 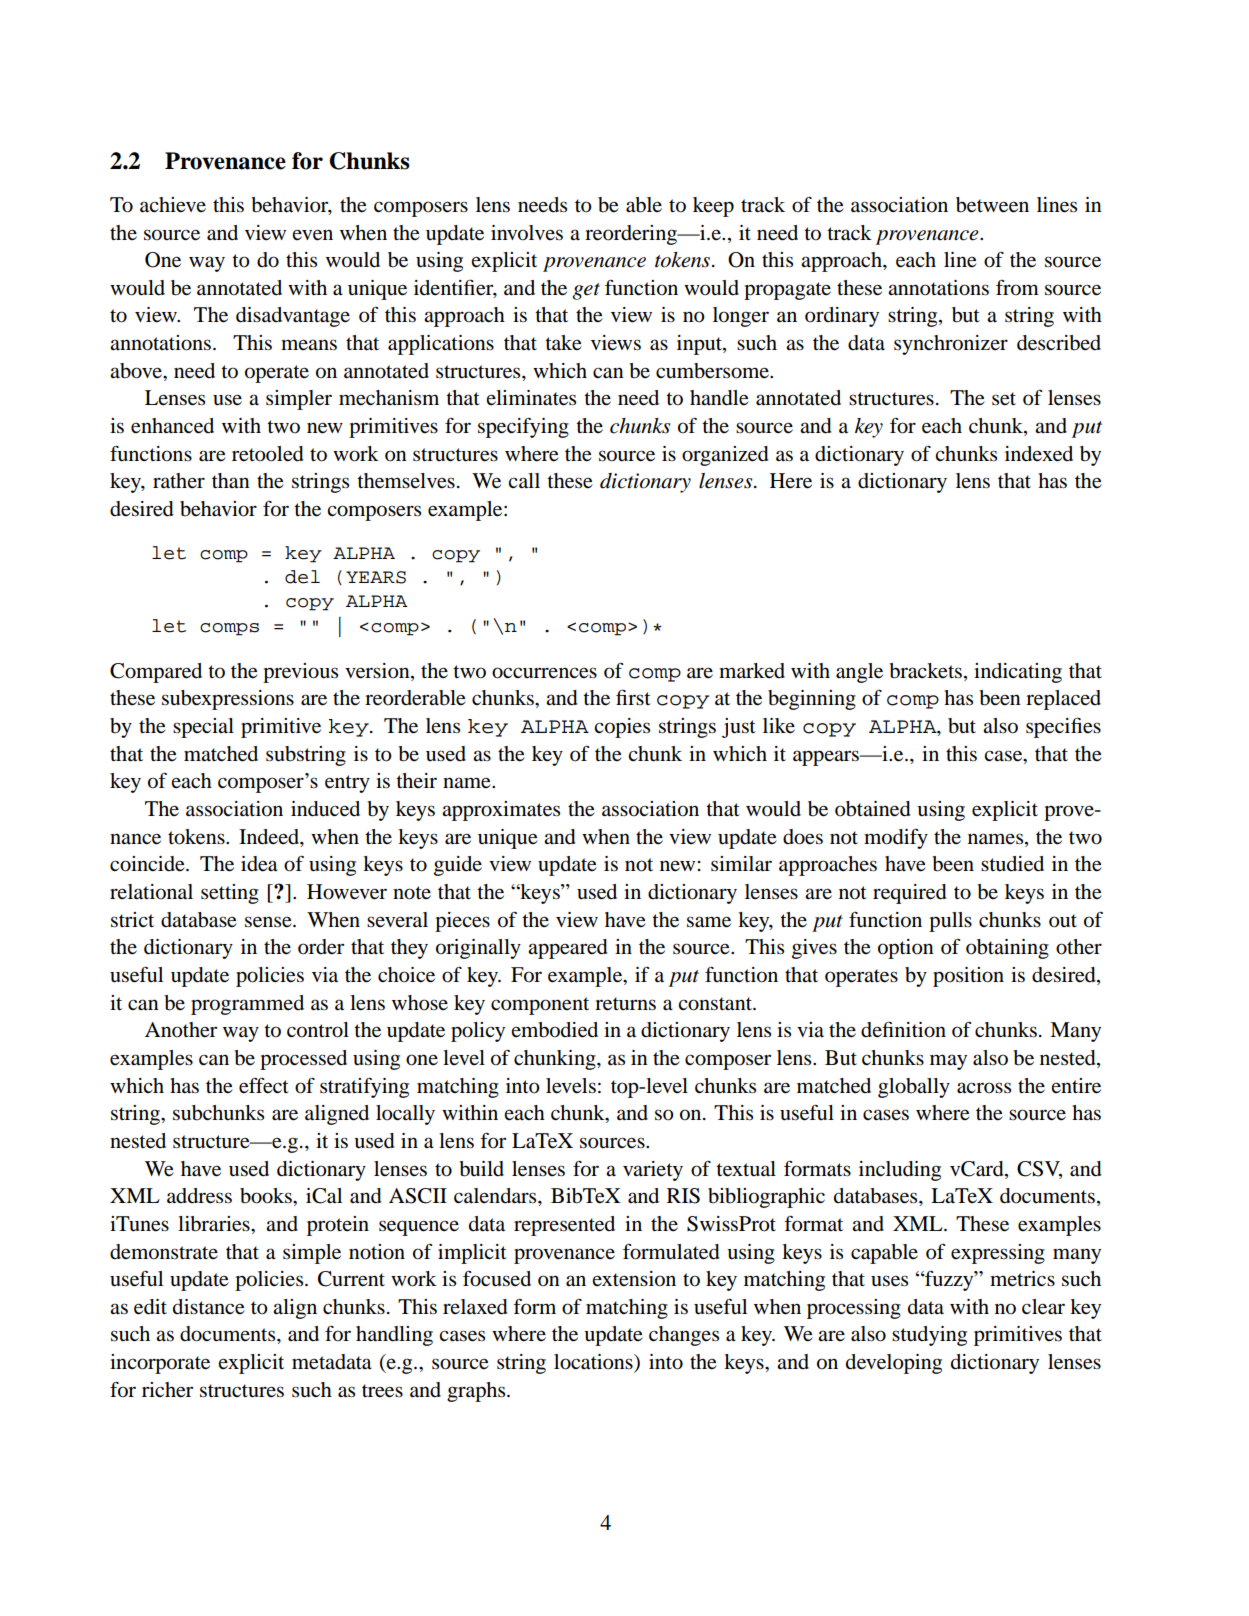 I want to click on retooled, so click(x=268, y=454).
